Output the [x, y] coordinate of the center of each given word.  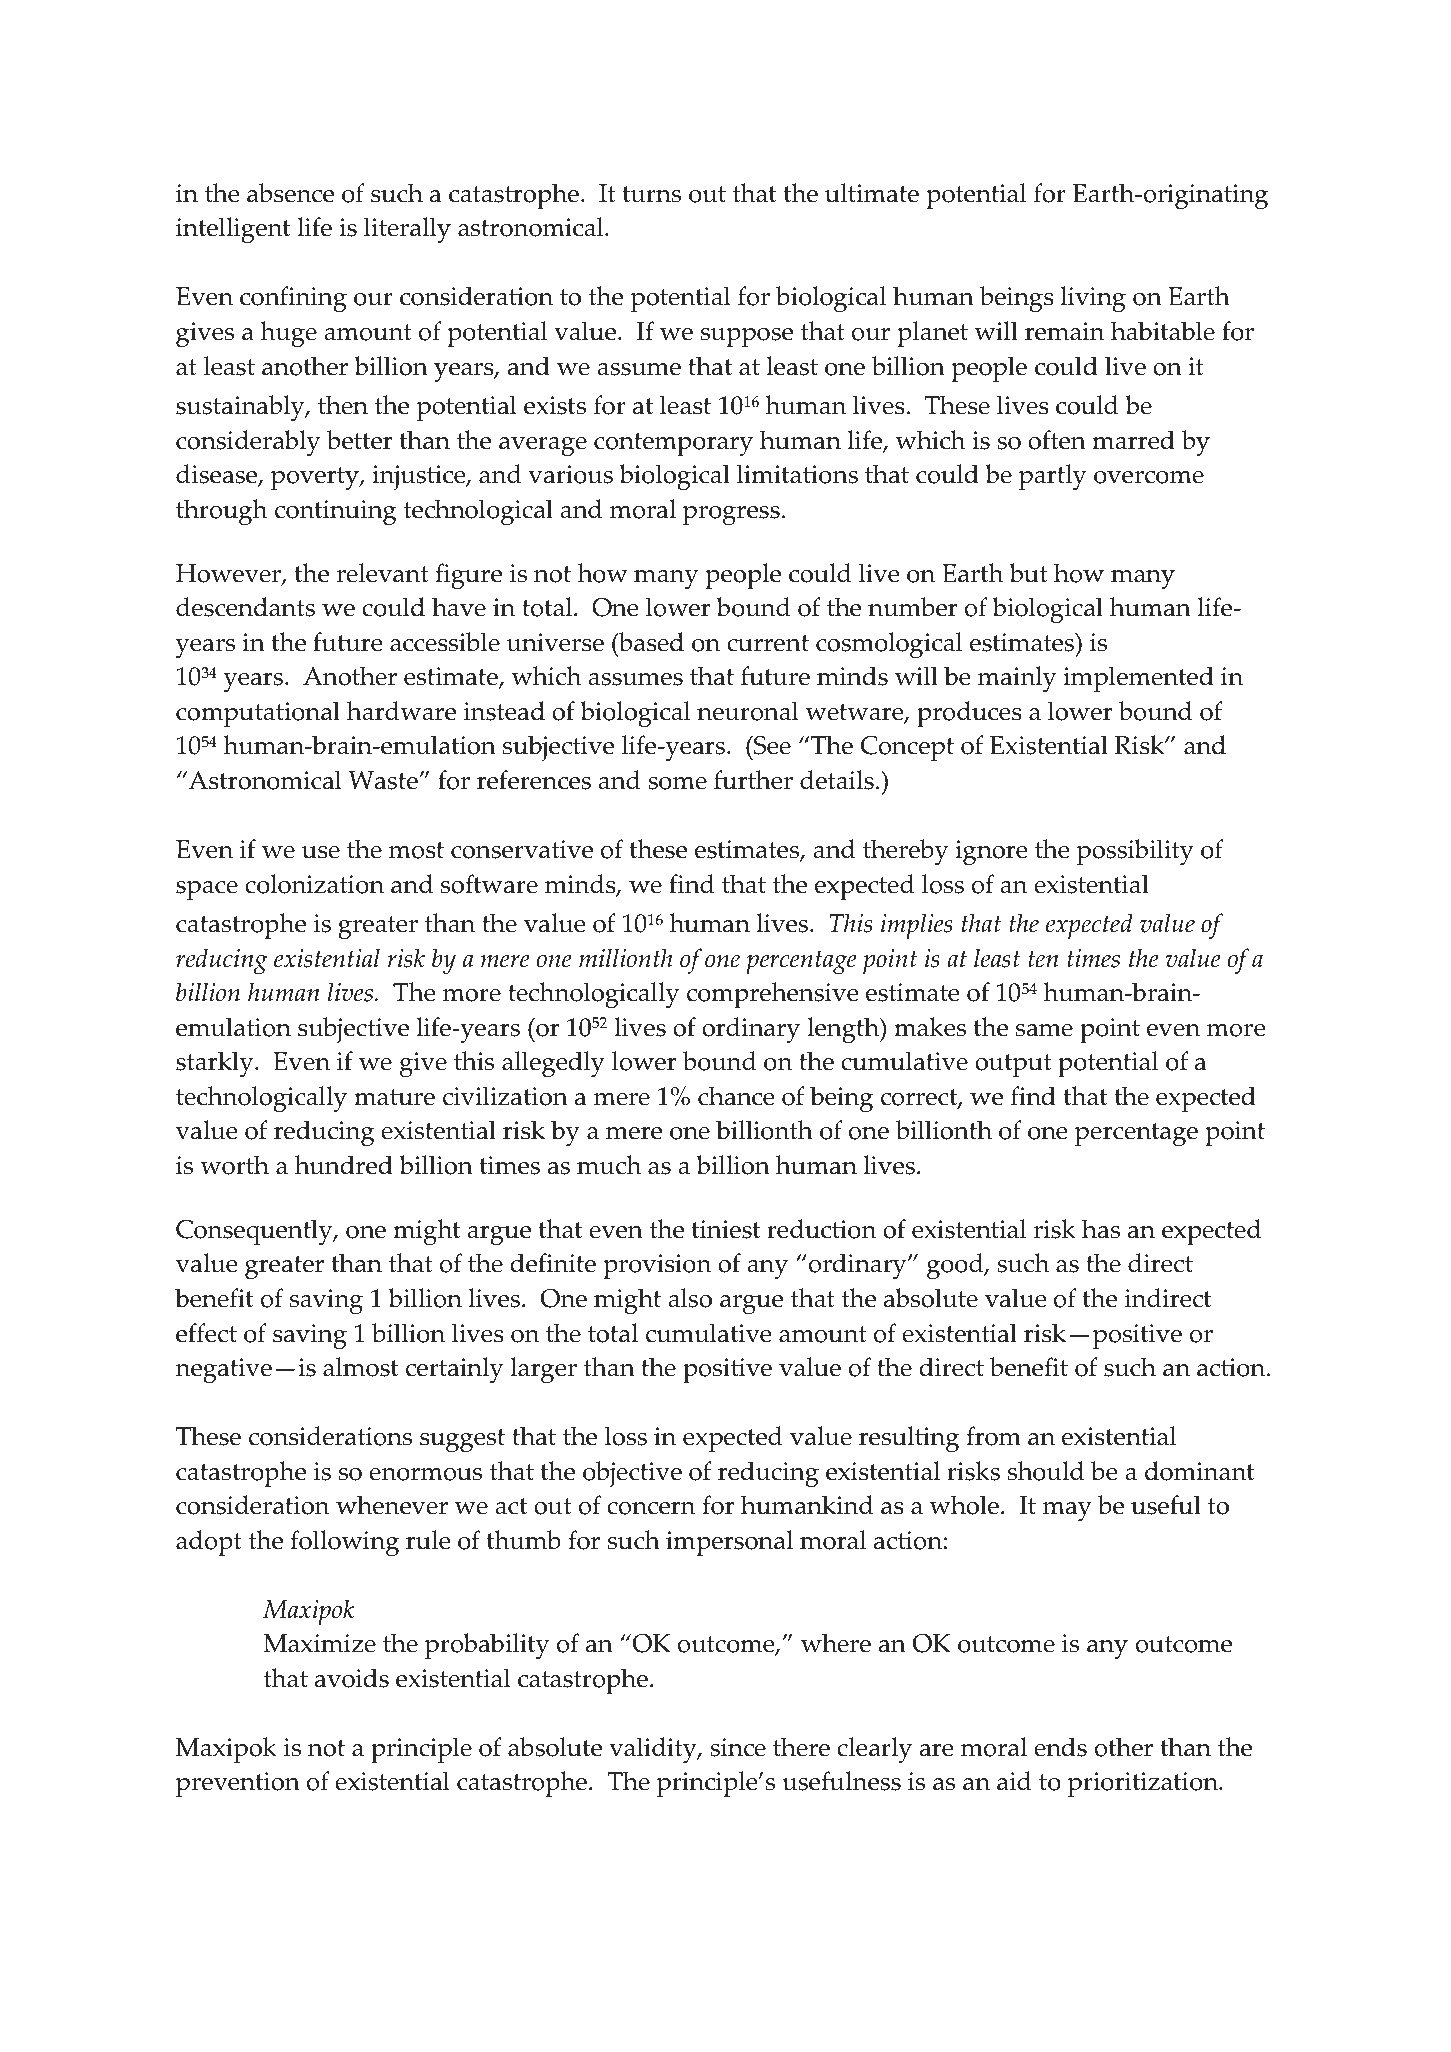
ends [1060, 1747]
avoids [352, 1678]
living [1093, 299]
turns [652, 194]
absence [290, 193]
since [738, 1747]
